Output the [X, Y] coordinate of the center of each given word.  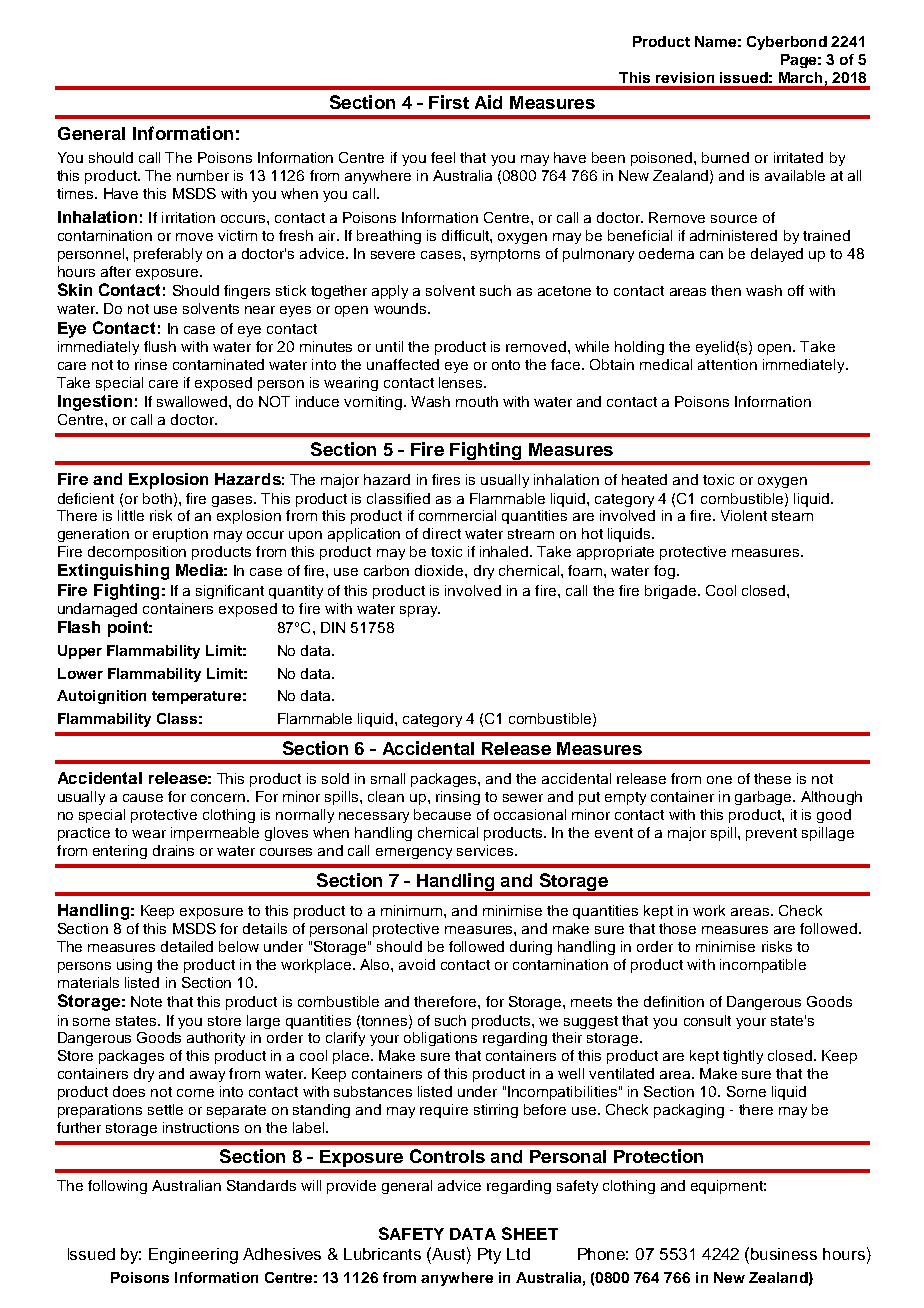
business [784, 1254]
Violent [744, 515]
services [486, 850]
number [203, 175]
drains [173, 850]
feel [443, 157]
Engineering [193, 1256]
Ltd [518, 1254]
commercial [457, 515]
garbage [764, 798]
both [157, 498]
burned [725, 157]
